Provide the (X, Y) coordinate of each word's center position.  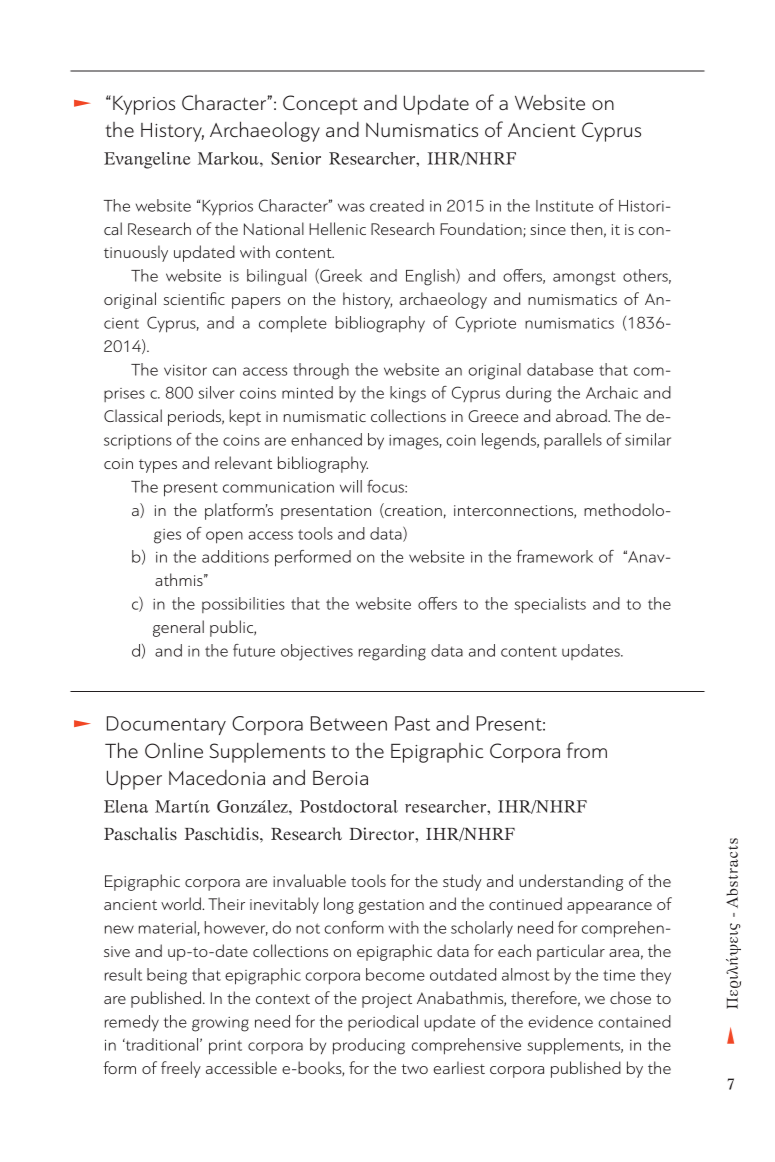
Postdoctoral (349, 806)
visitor (185, 370)
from (587, 750)
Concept (320, 105)
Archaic (612, 392)
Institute (564, 206)
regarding (392, 652)
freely (181, 1069)
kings (408, 394)
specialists (550, 605)
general (178, 628)
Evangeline (147, 160)
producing (369, 1046)
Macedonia (217, 777)
